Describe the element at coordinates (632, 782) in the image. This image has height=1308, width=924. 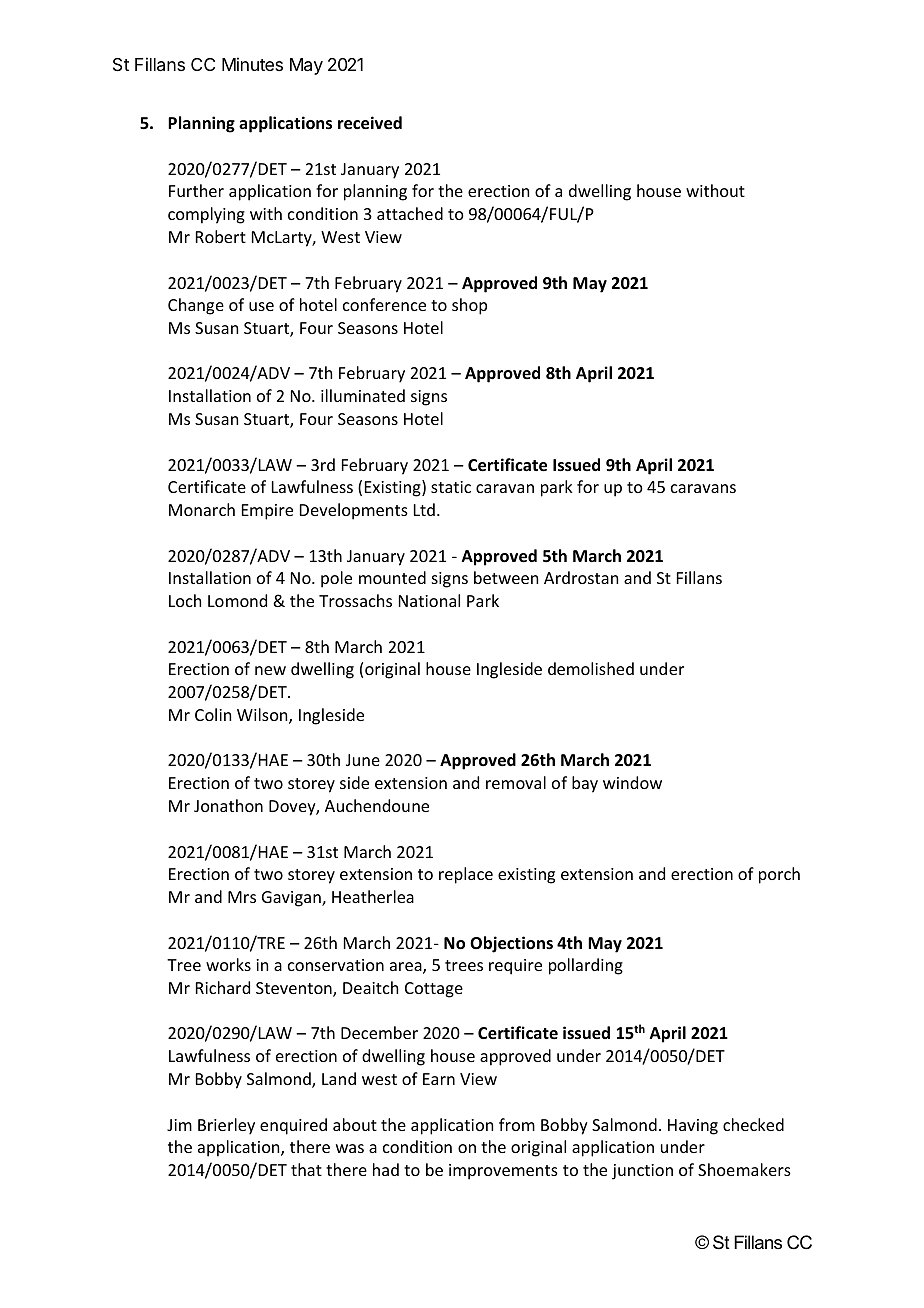
I see `window` at that location.
